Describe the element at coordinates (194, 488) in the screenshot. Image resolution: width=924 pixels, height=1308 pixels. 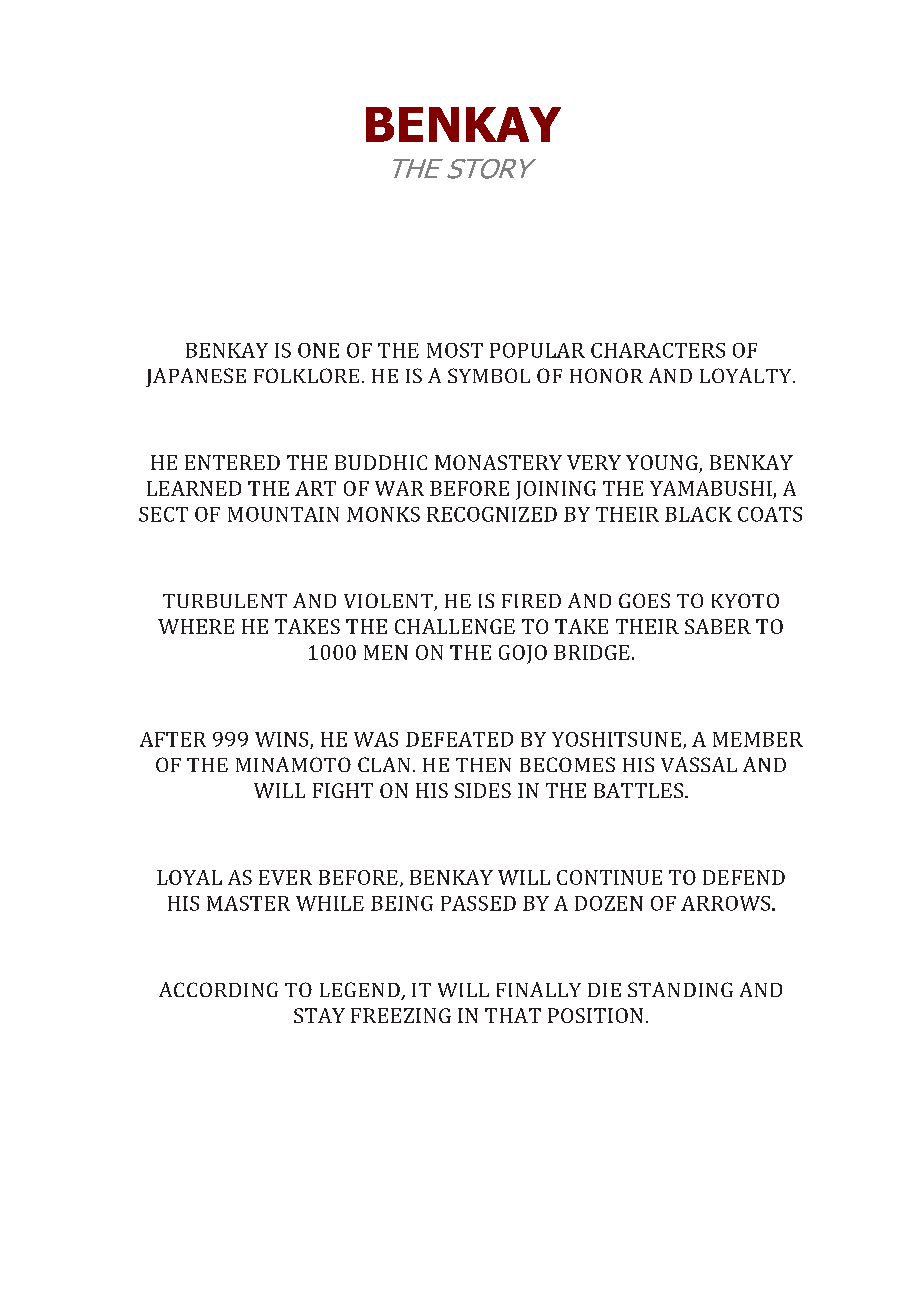
I see `LEARNED` at that location.
